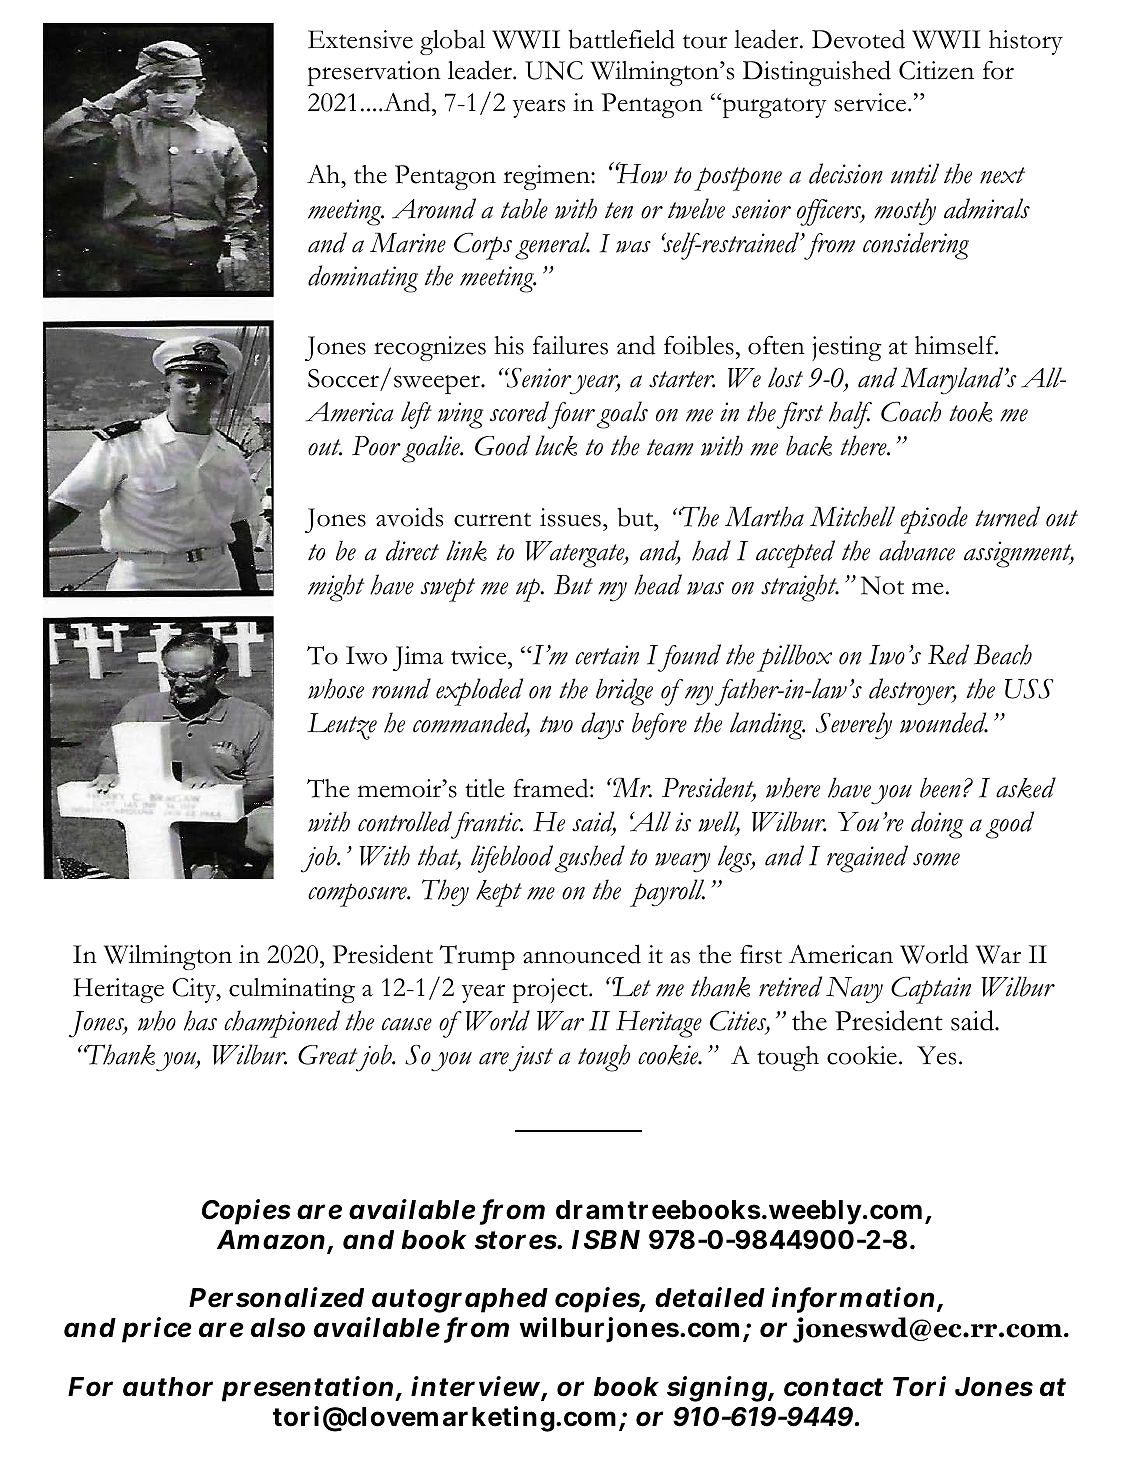  I want to click on might, so click(336, 588).
